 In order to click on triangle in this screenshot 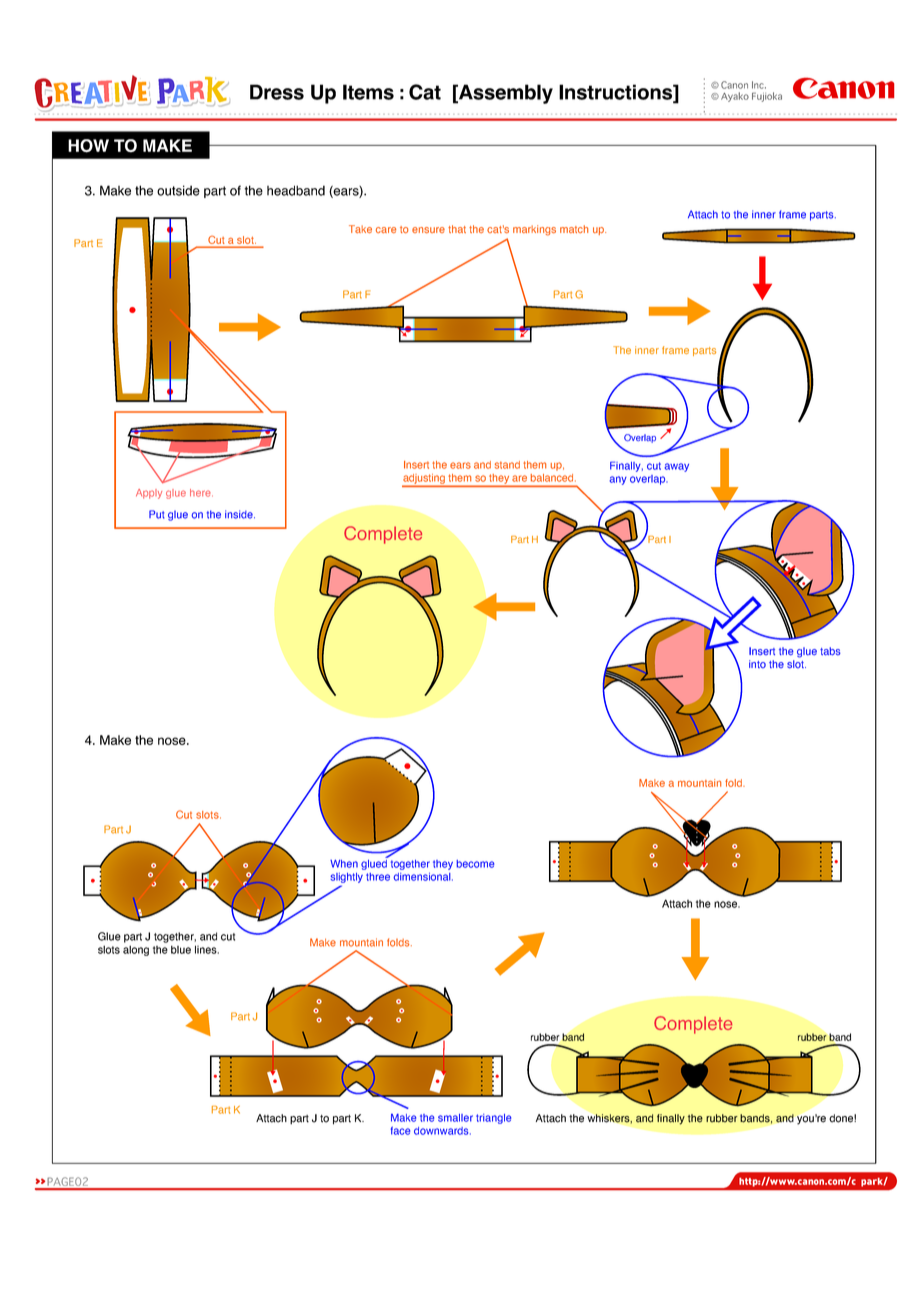, I will do `click(493, 1119)`.
